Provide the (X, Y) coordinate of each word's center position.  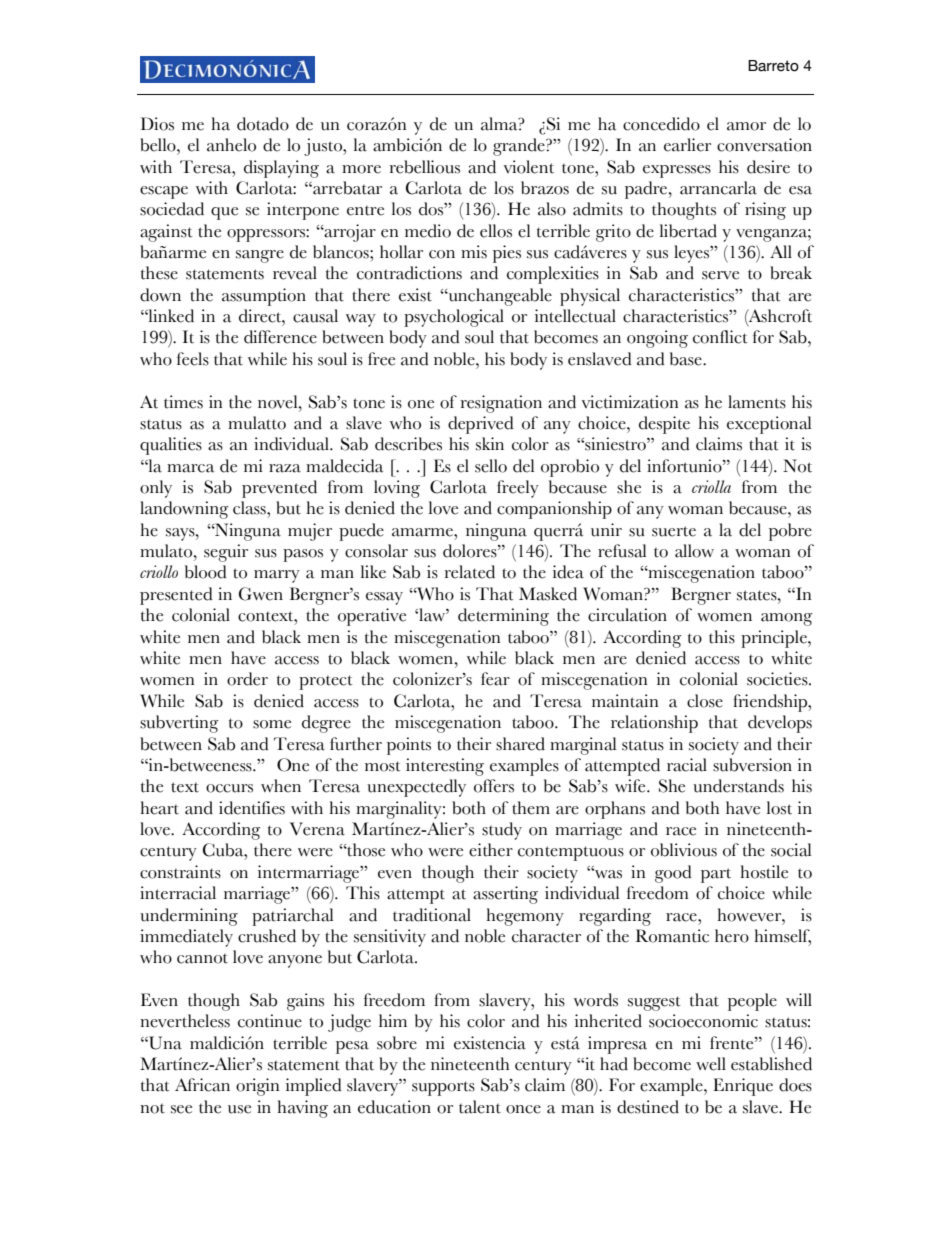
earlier (687, 145)
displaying (281, 169)
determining (503, 617)
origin (257, 1087)
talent (480, 1107)
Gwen (261, 594)
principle (775, 639)
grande (520, 147)
